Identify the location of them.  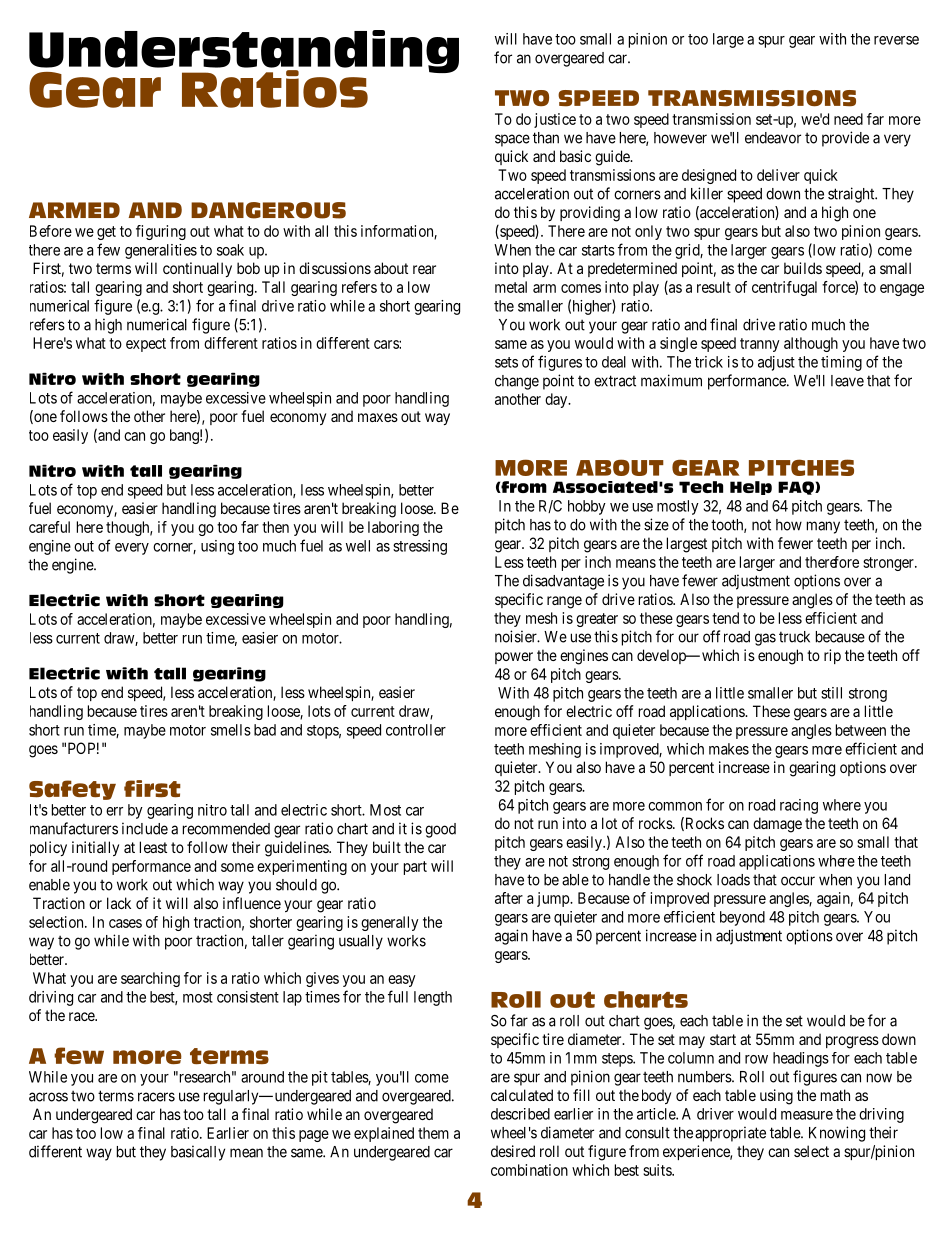
(433, 1133).
